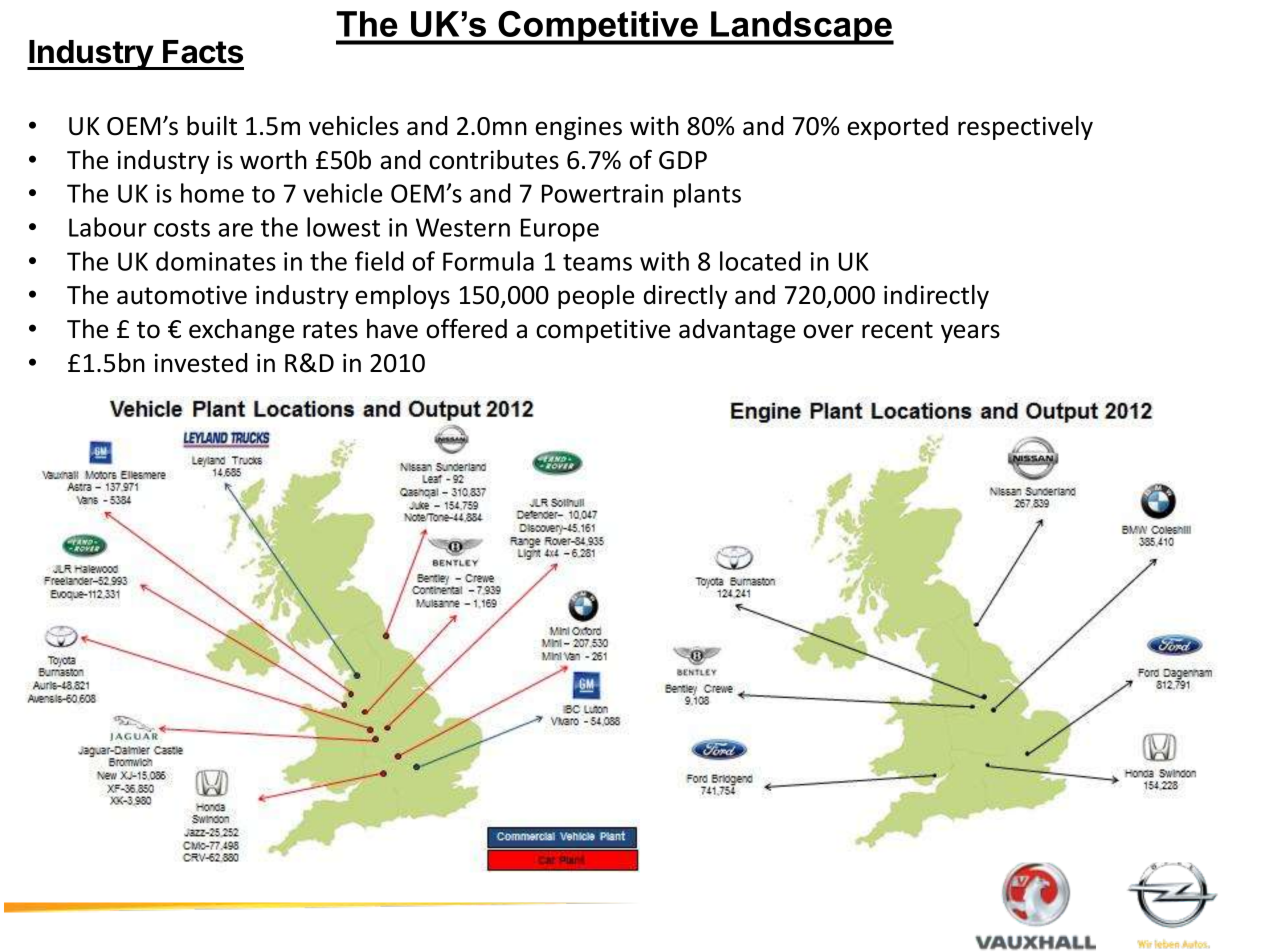  I want to click on exported, so click(897, 128).
